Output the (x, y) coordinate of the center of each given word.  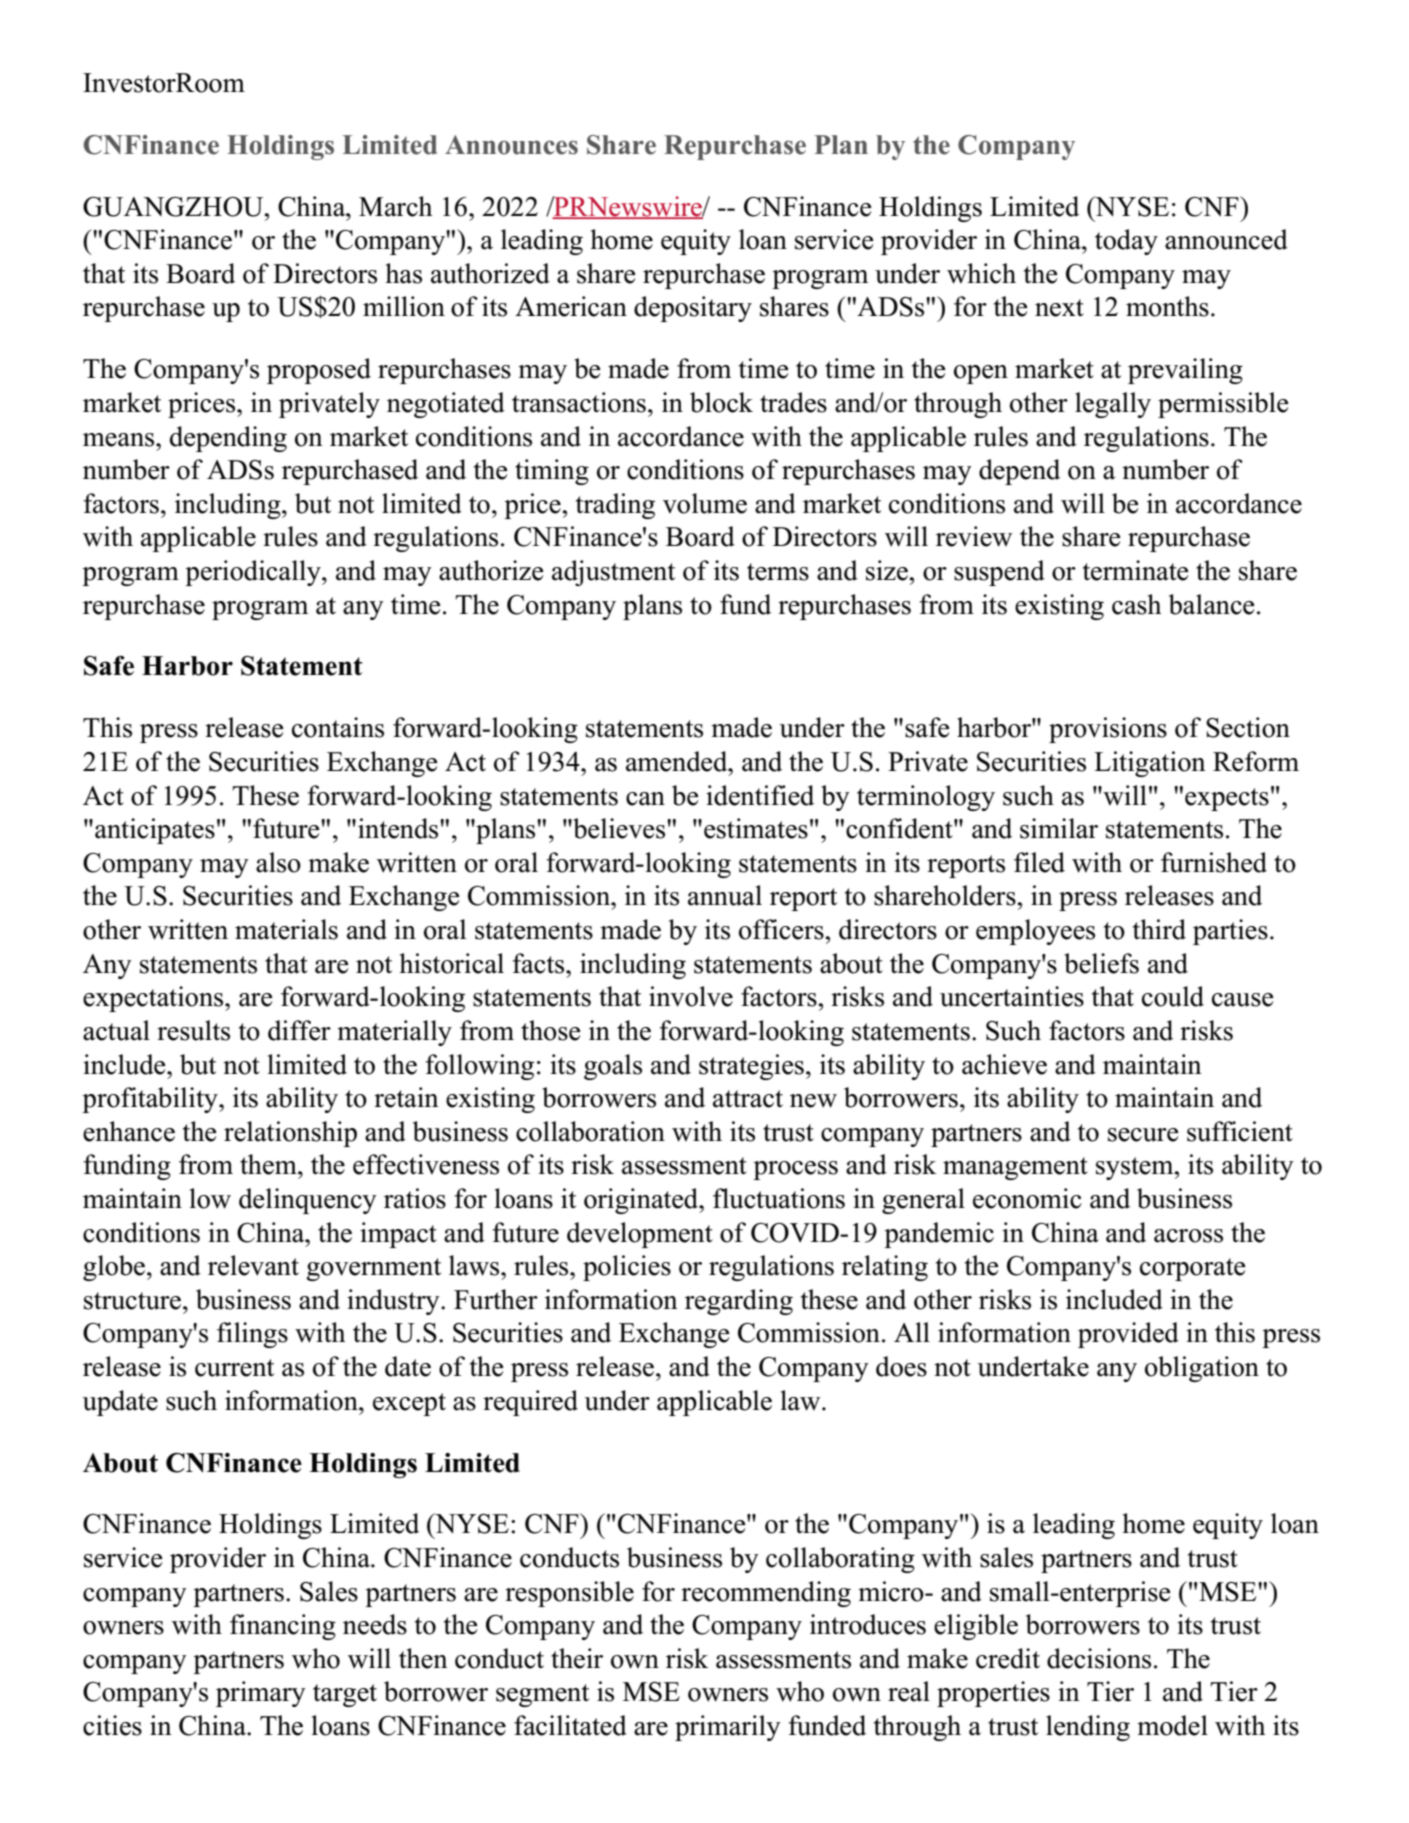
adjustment (613, 573)
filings (252, 1335)
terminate (1136, 570)
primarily (728, 1728)
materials (286, 929)
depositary (693, 309)
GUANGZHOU (174, 207)
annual (725, 895)
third (1159, 929)
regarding (739, 1302)
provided (1128, 1335)
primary (261, 1694)
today (1126, 242)
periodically (254, 573)
